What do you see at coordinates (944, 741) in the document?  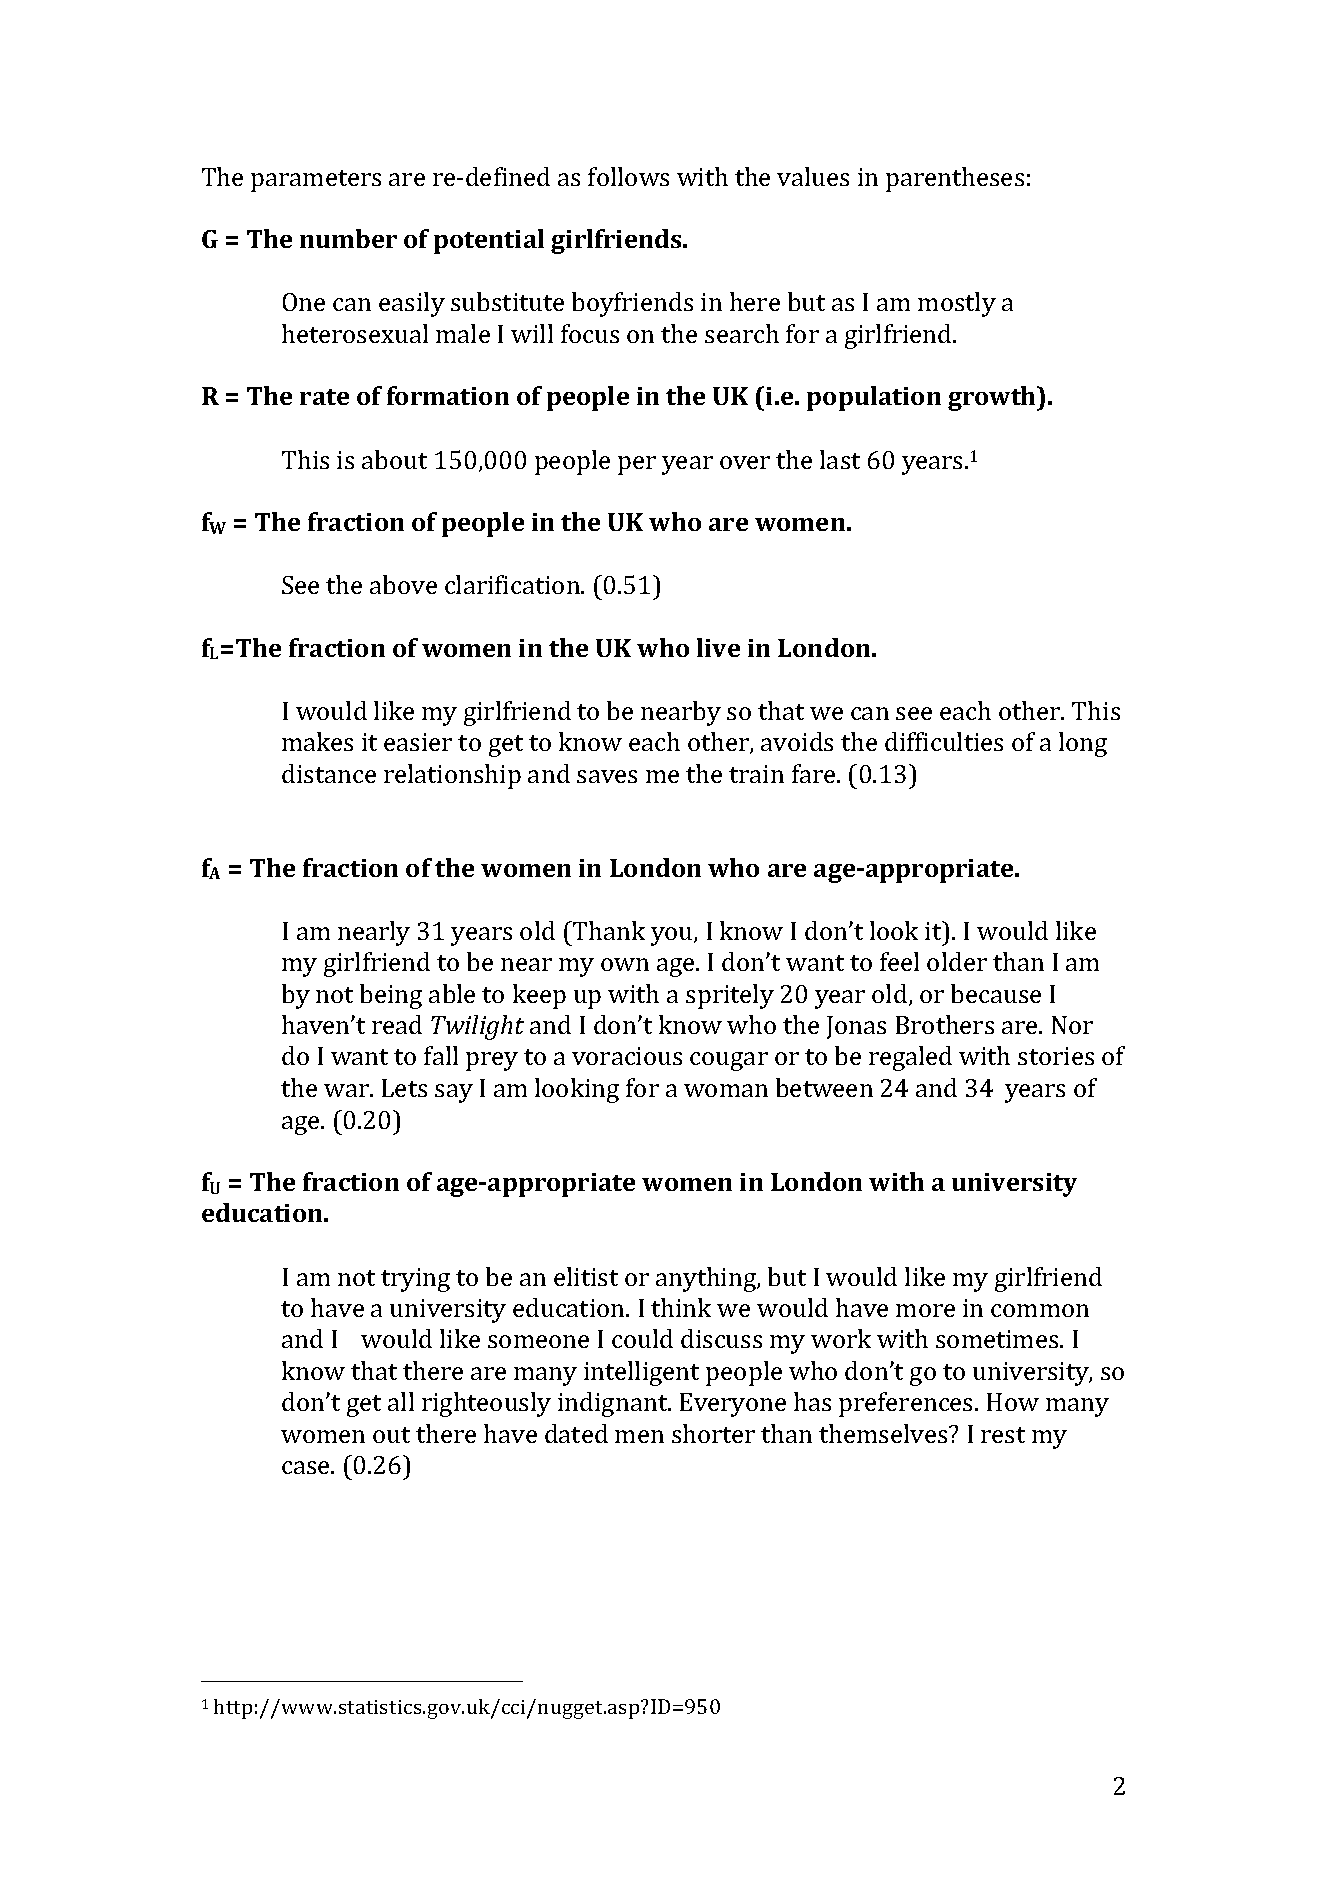 I see `difficulties` at bounding box center [944, 741].
